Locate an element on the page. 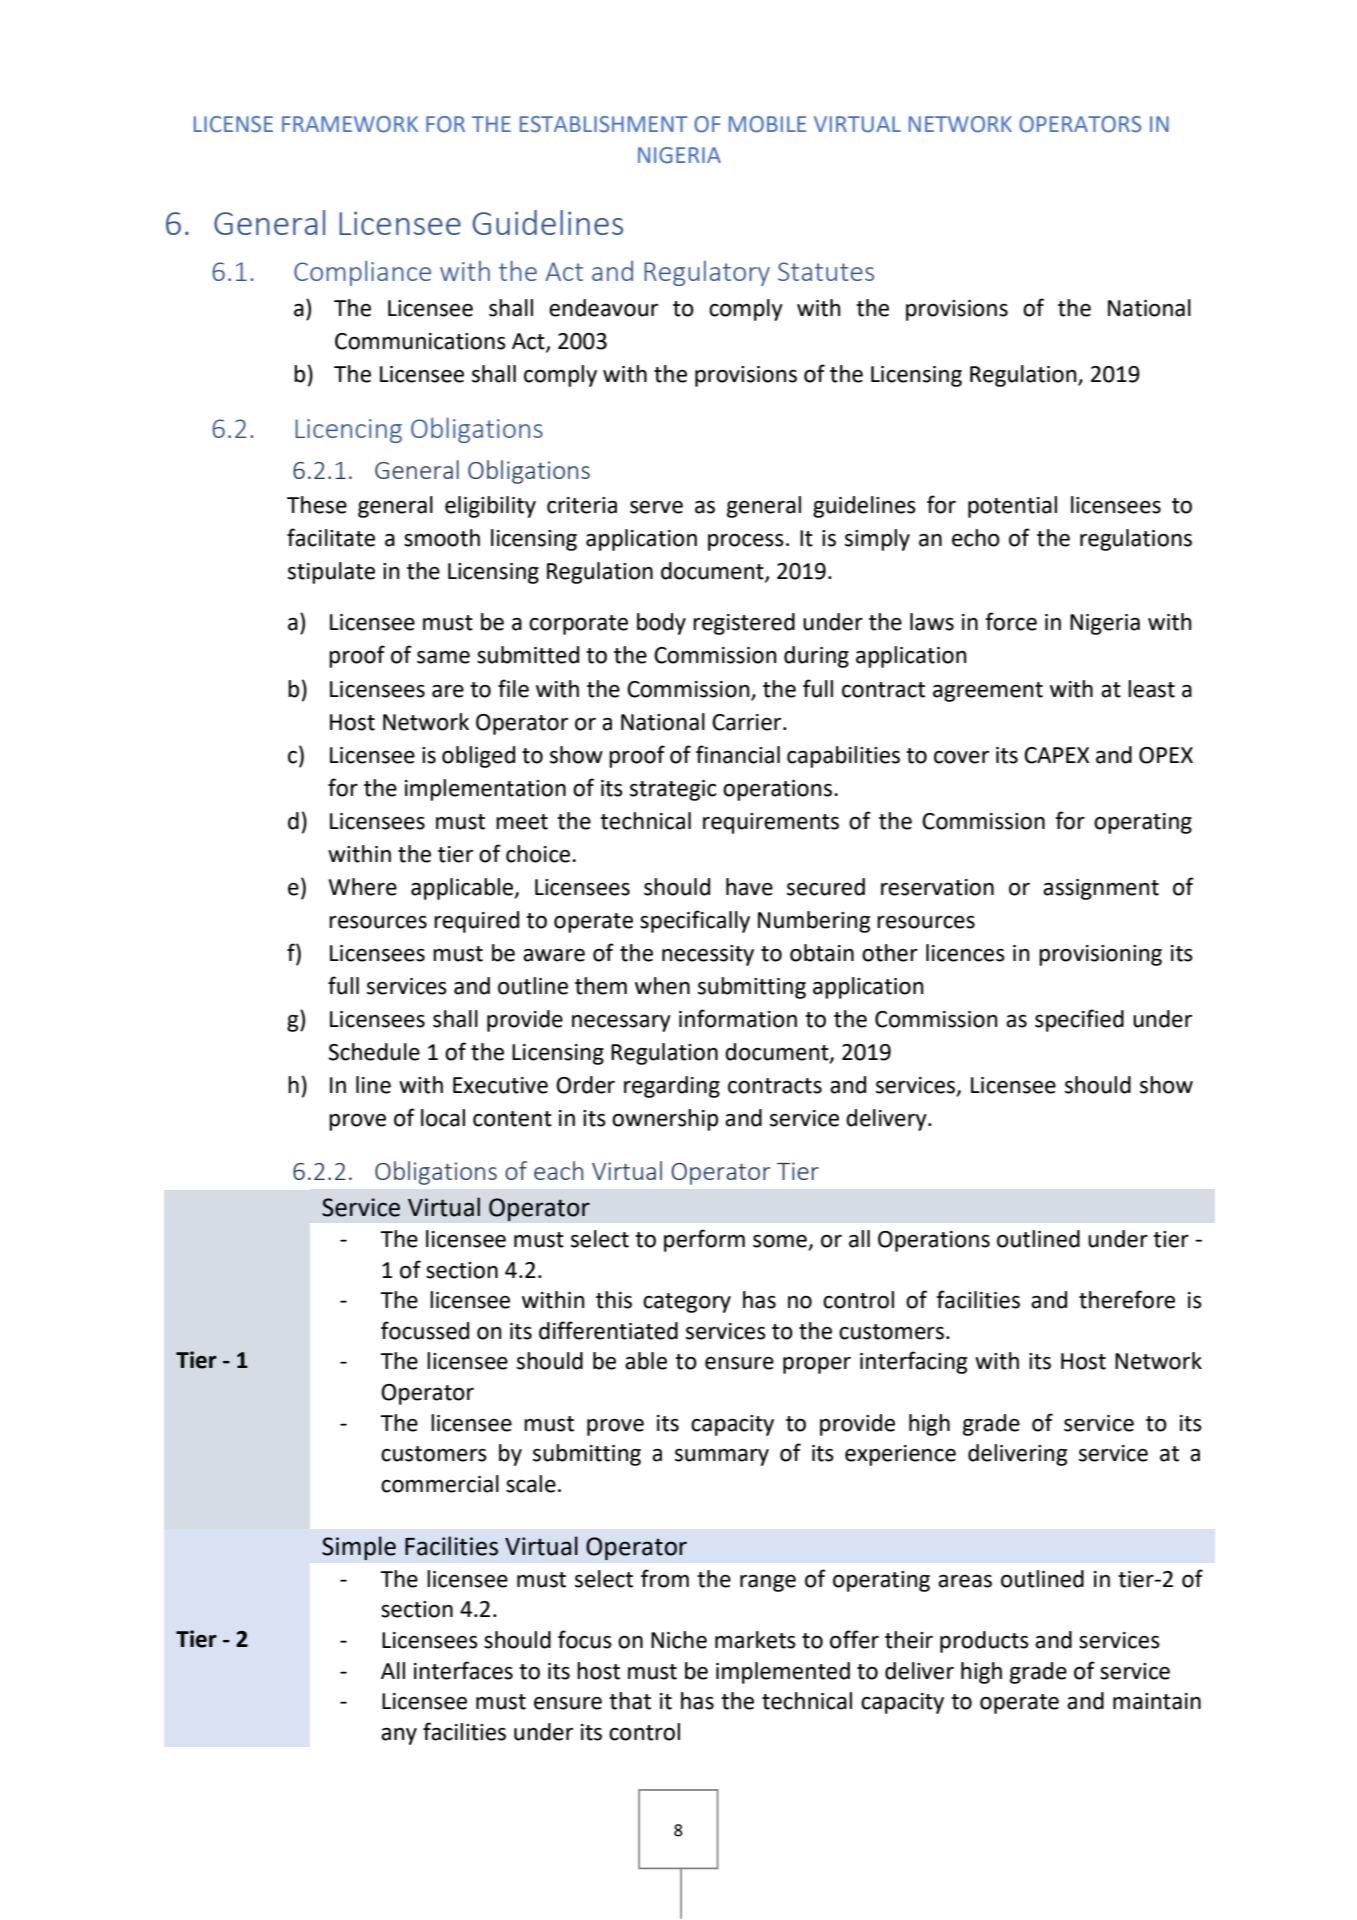 Image resolution: width=1357 pixels, height=1920 pixels. Statutes is located at coordinates (826, 271).
